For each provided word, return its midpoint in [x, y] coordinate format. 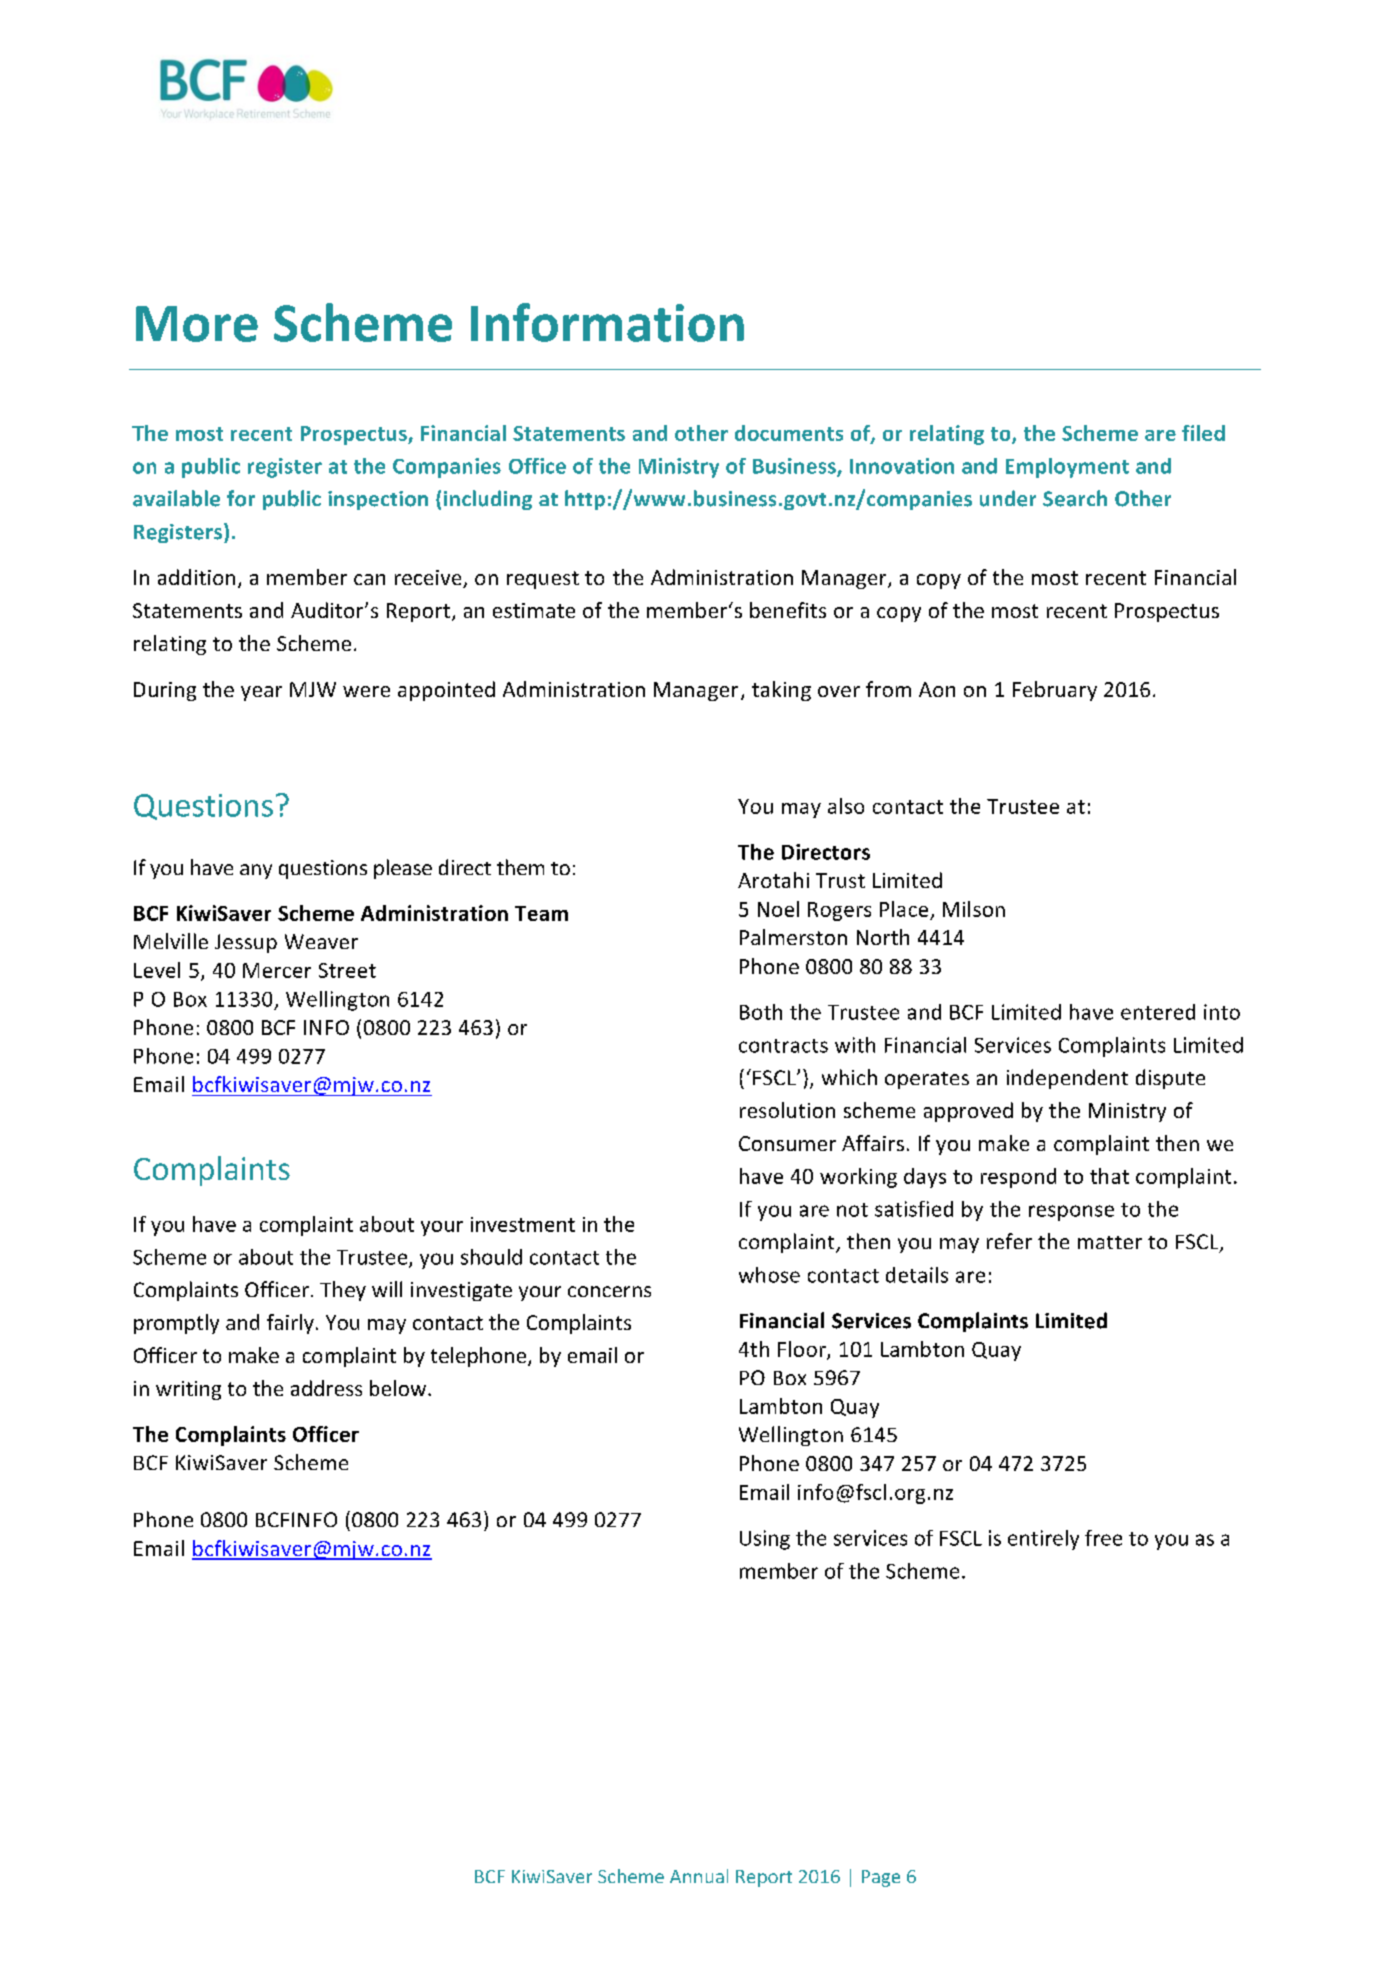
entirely [1043, 1540]
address [326, 1388]
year [261, 693]
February [1055, 691]
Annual [699, 1876]
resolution [787, 1110]
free [1103, 1538]
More [197, 324]
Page [881, 1878]
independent [1067, 1079]
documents [789, 433]
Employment [1067, 468]
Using [765, 1540]
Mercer [277, 970]
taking [781, 691]
